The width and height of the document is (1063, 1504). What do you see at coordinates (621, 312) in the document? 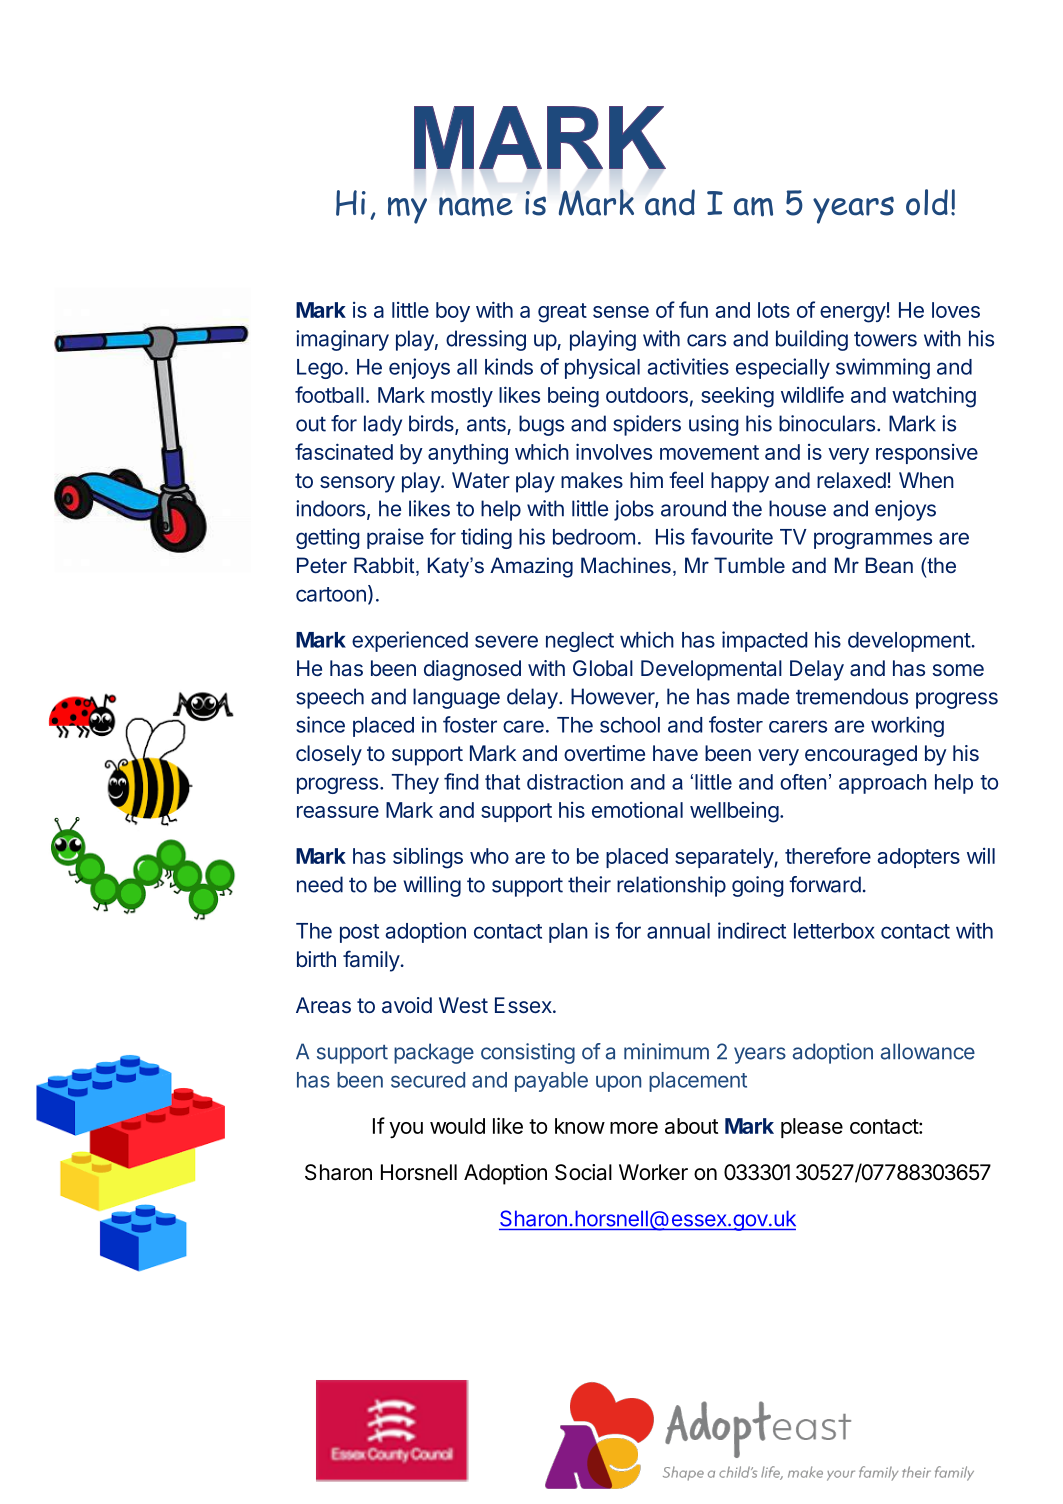
I see `sense` at bounding box center [621, 312].
